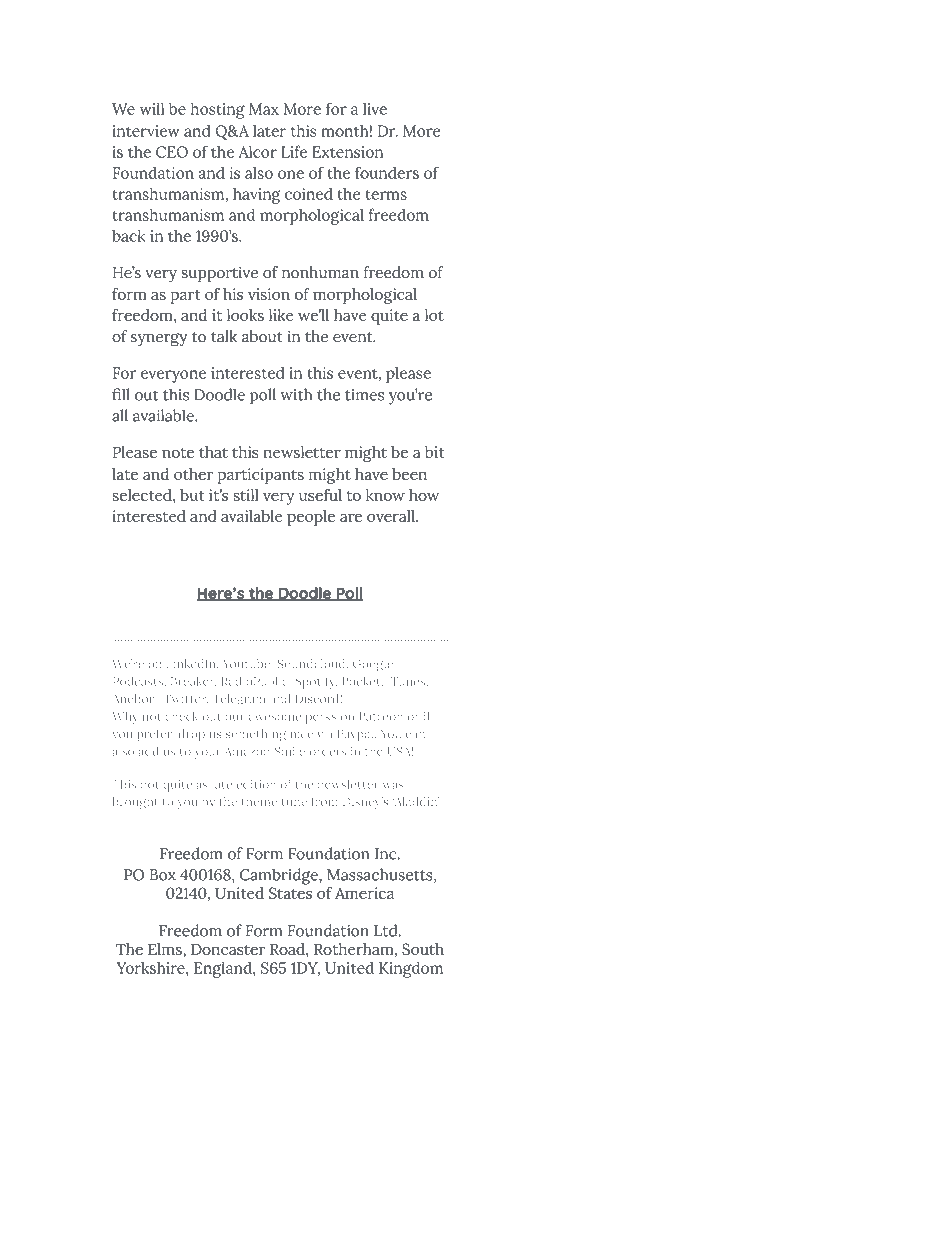 Image resolution: width=952 pixels, height=1233 pixels. Describe the element at coordinates (288, 949) in the screenshot. I see `Road` at that location.
